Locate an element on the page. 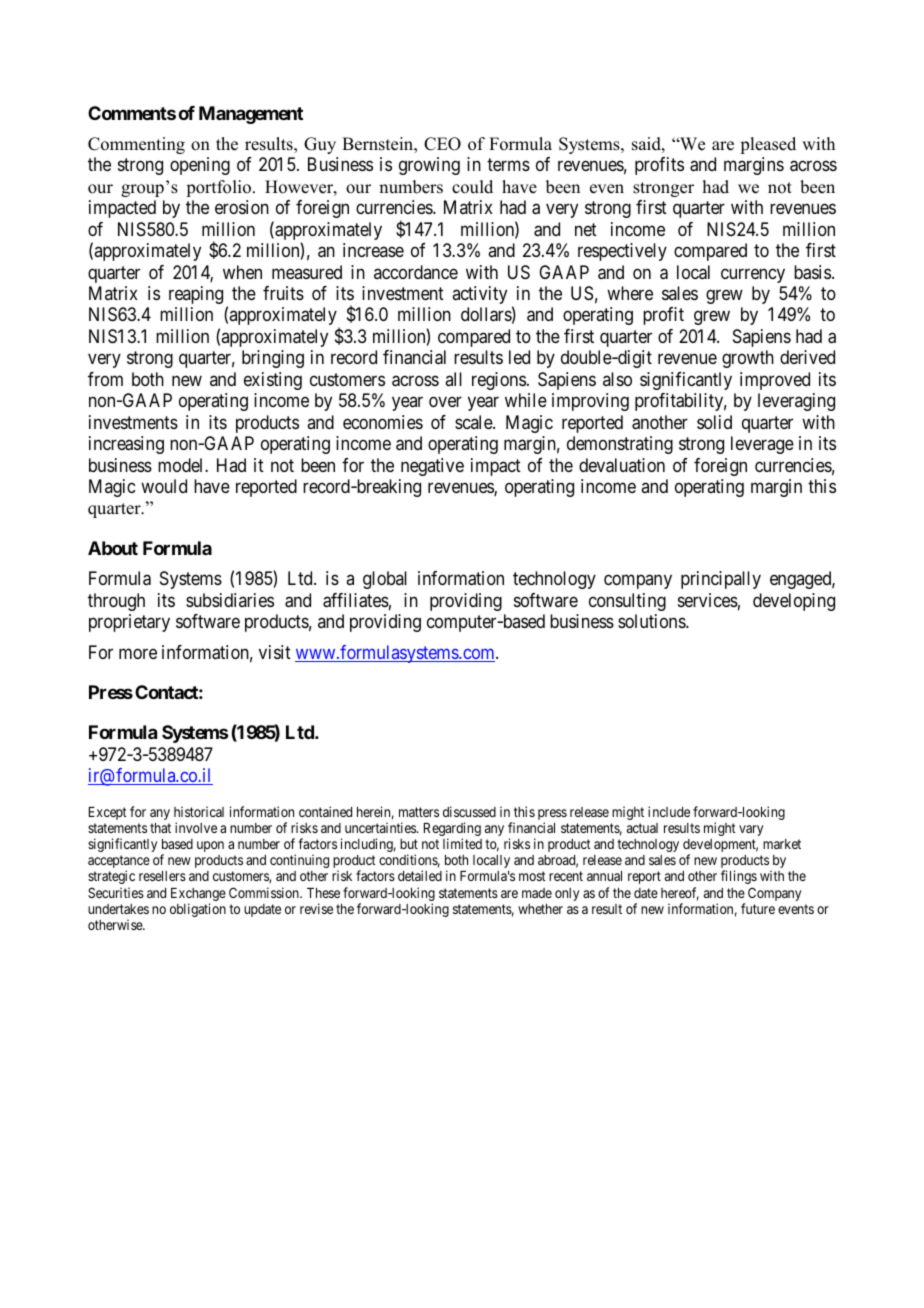 Image resolution: width=924 pixels, height=1308 pixels. negative is located at coordinates (432, 467).
